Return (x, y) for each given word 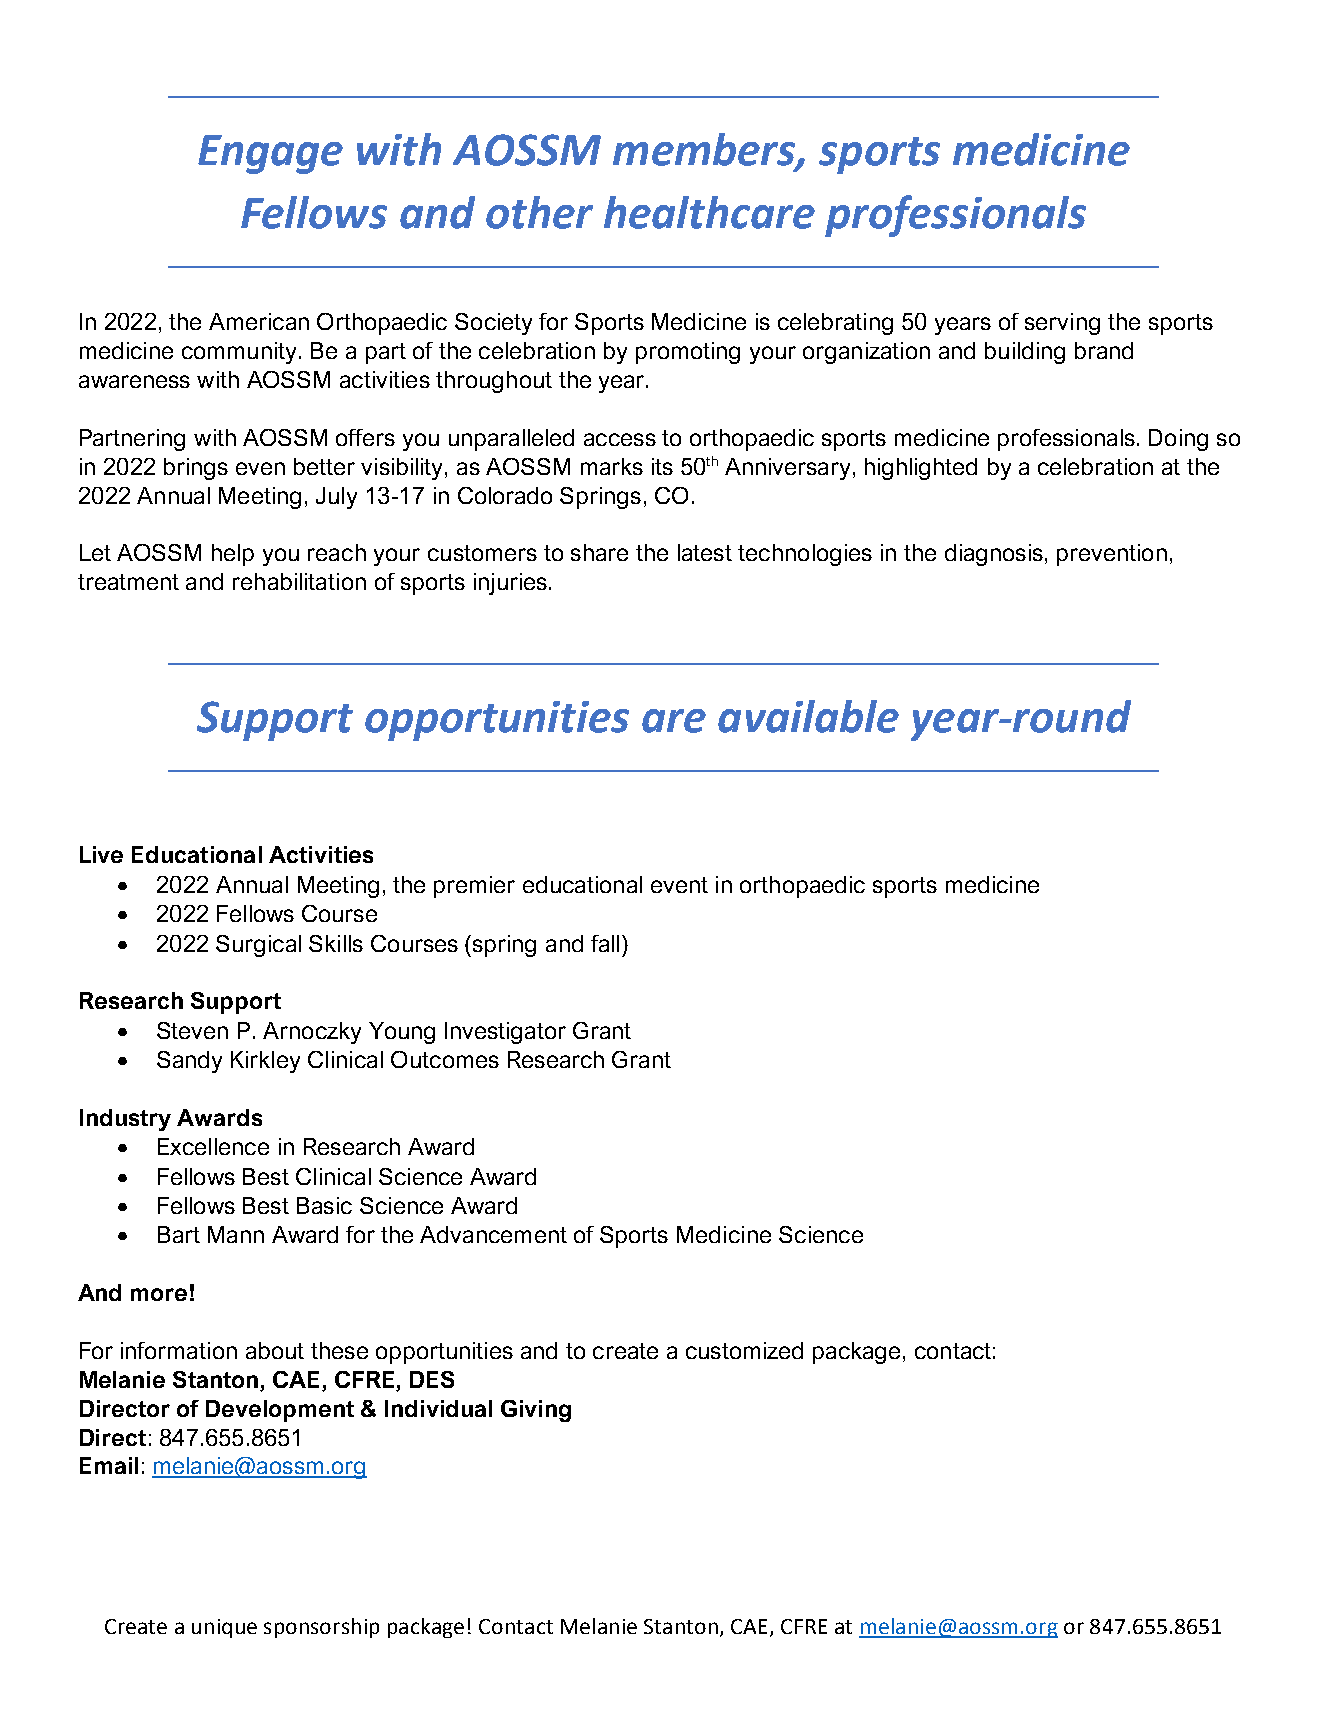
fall (605, 943)
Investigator (505, 1033)
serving (1062, 324)
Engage (270, 154)
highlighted (921, 469)
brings (196, 469)
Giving (536, 1411)
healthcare (709, 212)
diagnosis (994, 555)
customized (744, 1350)
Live (101, 854)
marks (612, 466)
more (159, 1294)
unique (224, 1628)
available (808, 716)
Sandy (189, 1062)
